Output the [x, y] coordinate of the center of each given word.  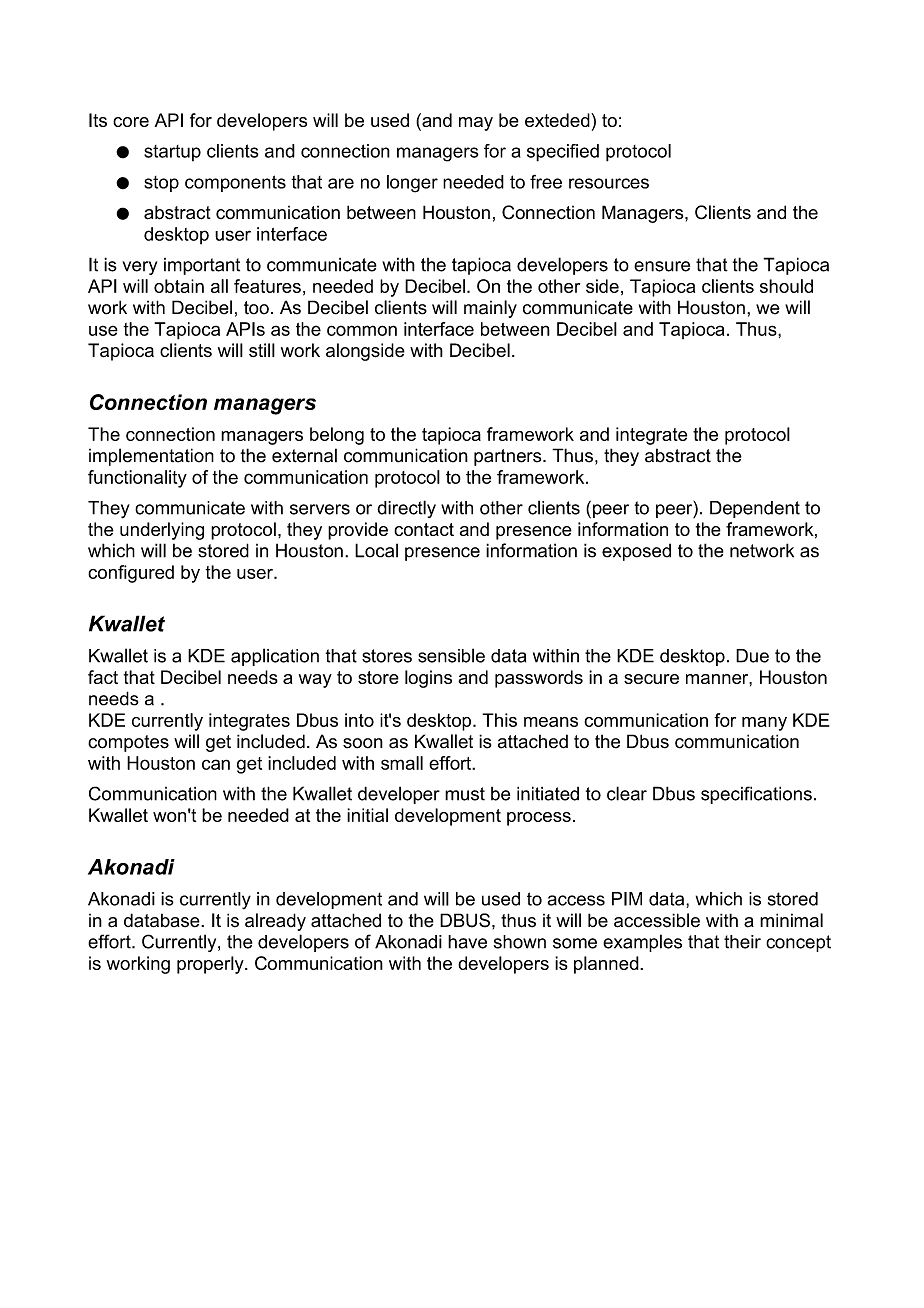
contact [424, 529]
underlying [162, 531]
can [216, 764]
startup [172, 153]
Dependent [755, 509]
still [262, 350]
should [786, 286]
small [402, 763]
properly [211, 965]
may [476, 124]
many [764, 724]
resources [609, 183]
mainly [490, 309]
